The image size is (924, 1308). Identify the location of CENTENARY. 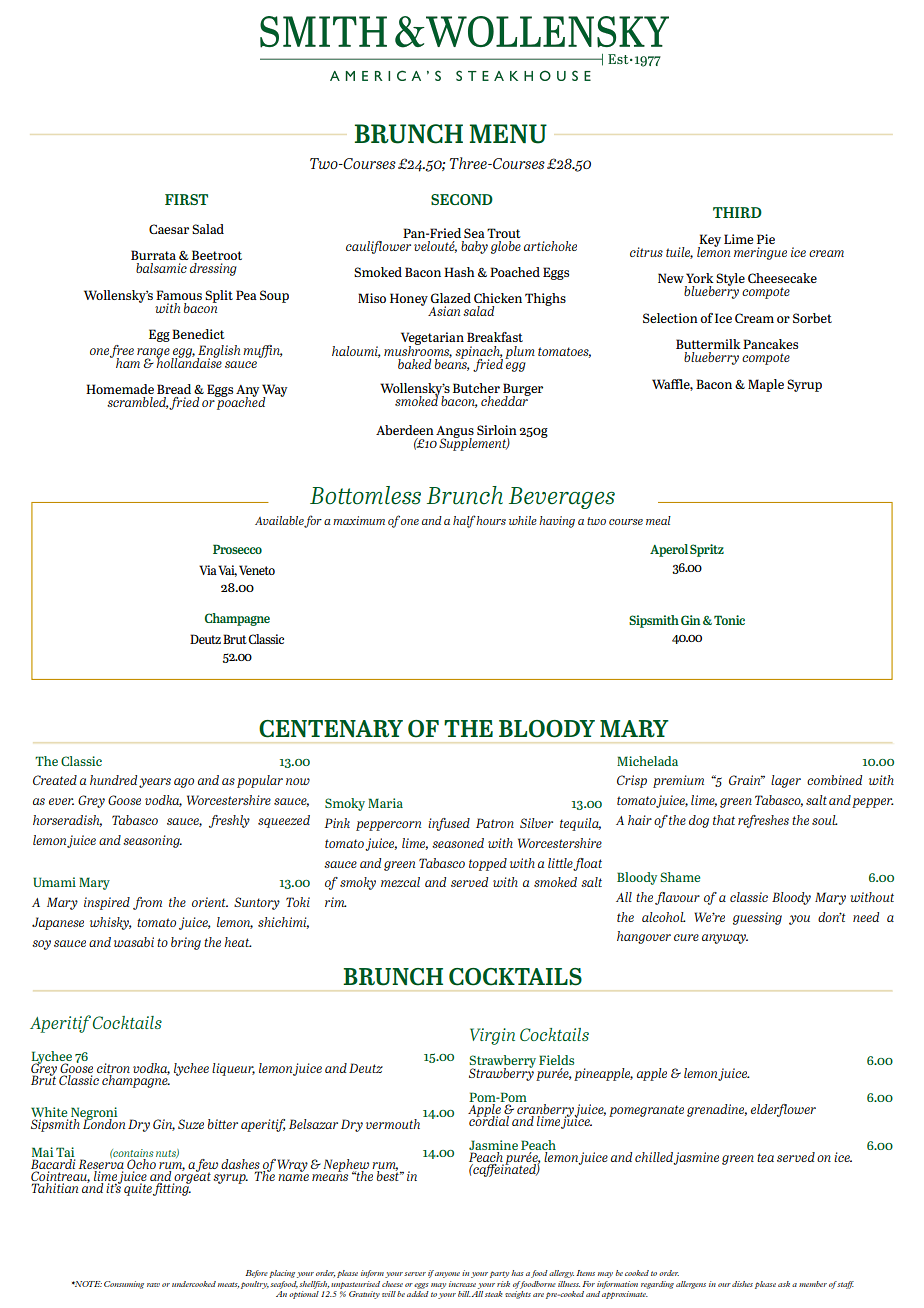
(331, 729).
